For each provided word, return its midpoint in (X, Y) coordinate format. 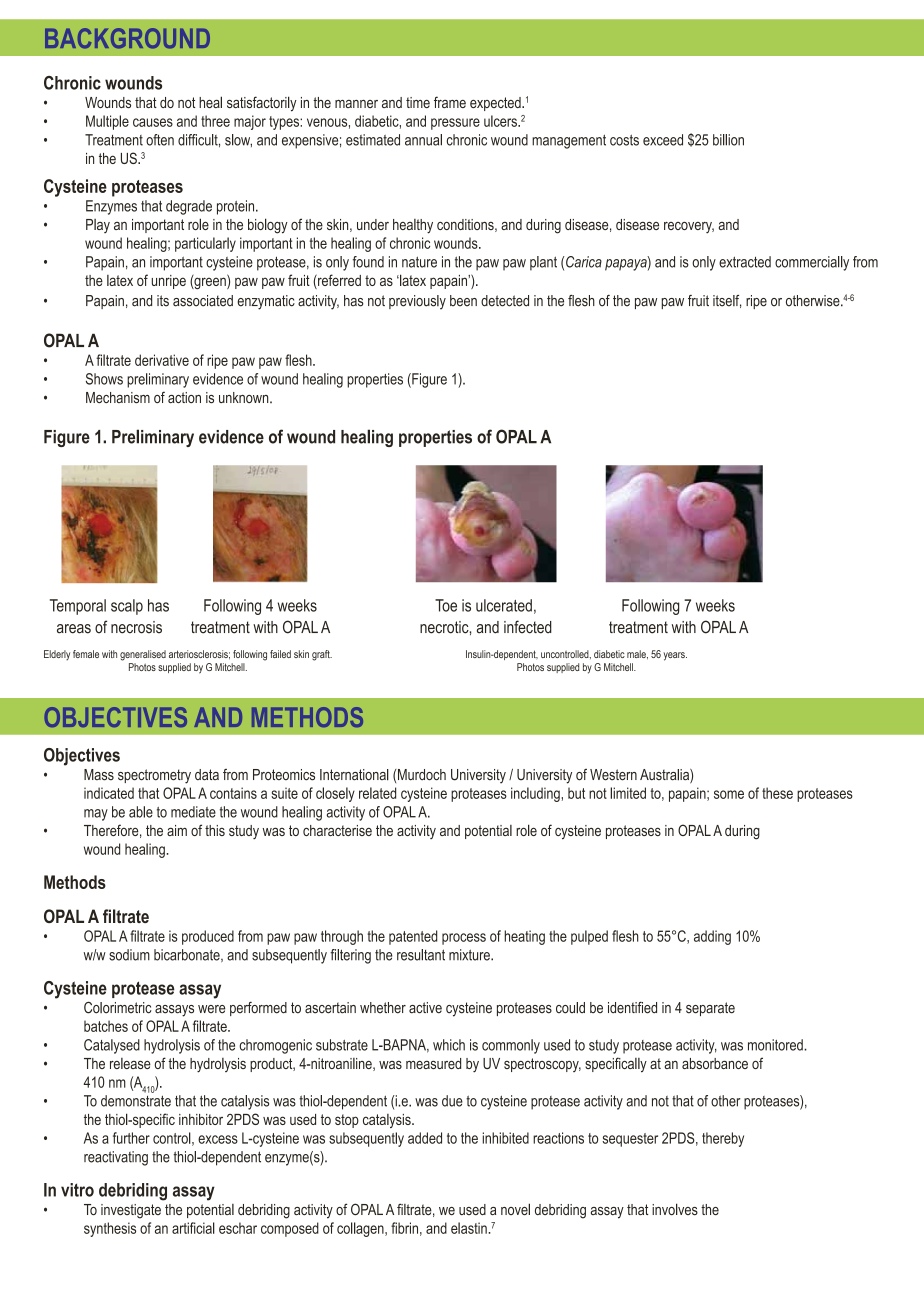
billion (728, 140)
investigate (131, 1211)
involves (675, 1209)
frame (450, 102)
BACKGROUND (127, 38)
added (425, 1138)
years (675, 656)
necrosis (136, 627)
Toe (446, 605)
